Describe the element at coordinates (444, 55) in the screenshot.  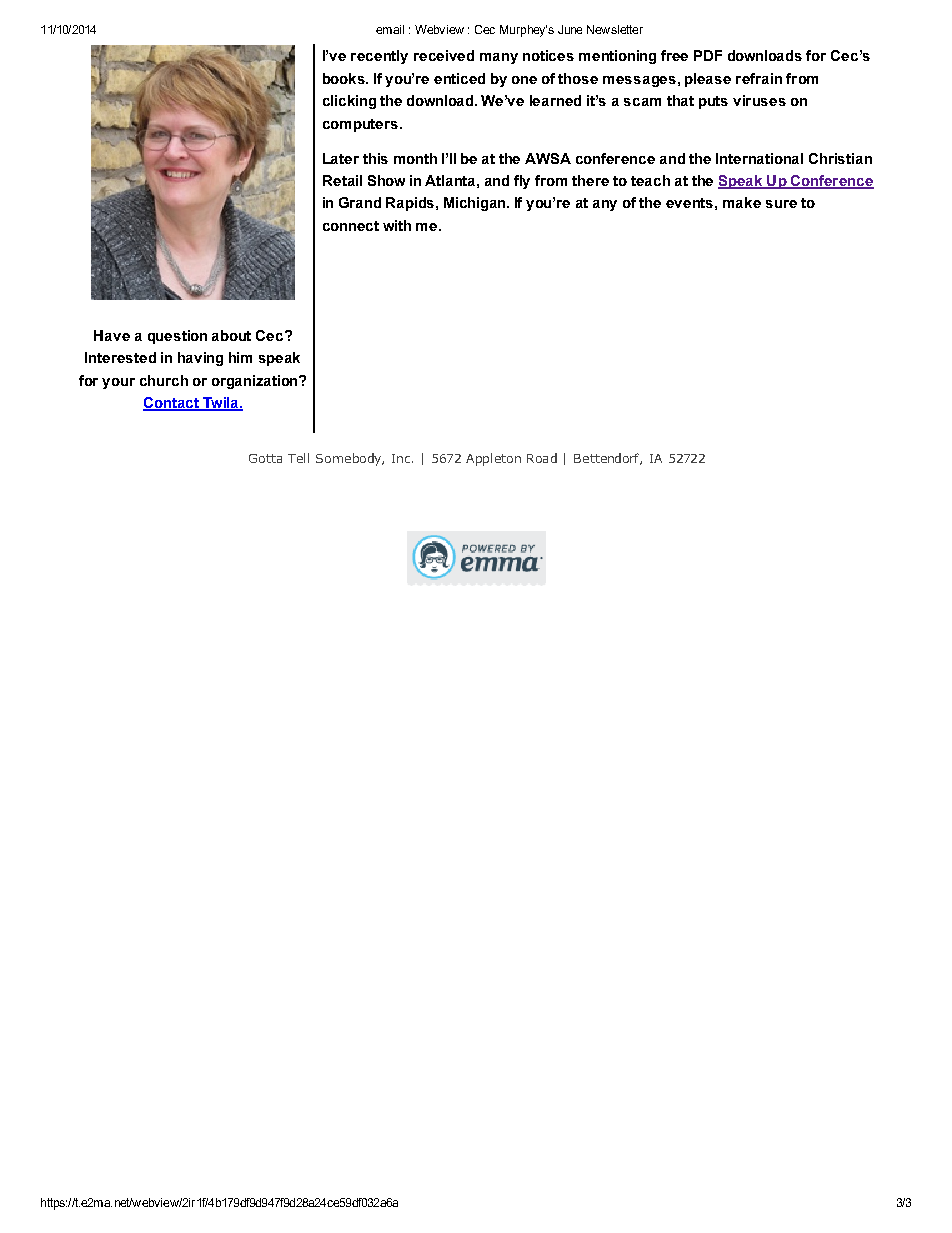
I see `received` at that location.
